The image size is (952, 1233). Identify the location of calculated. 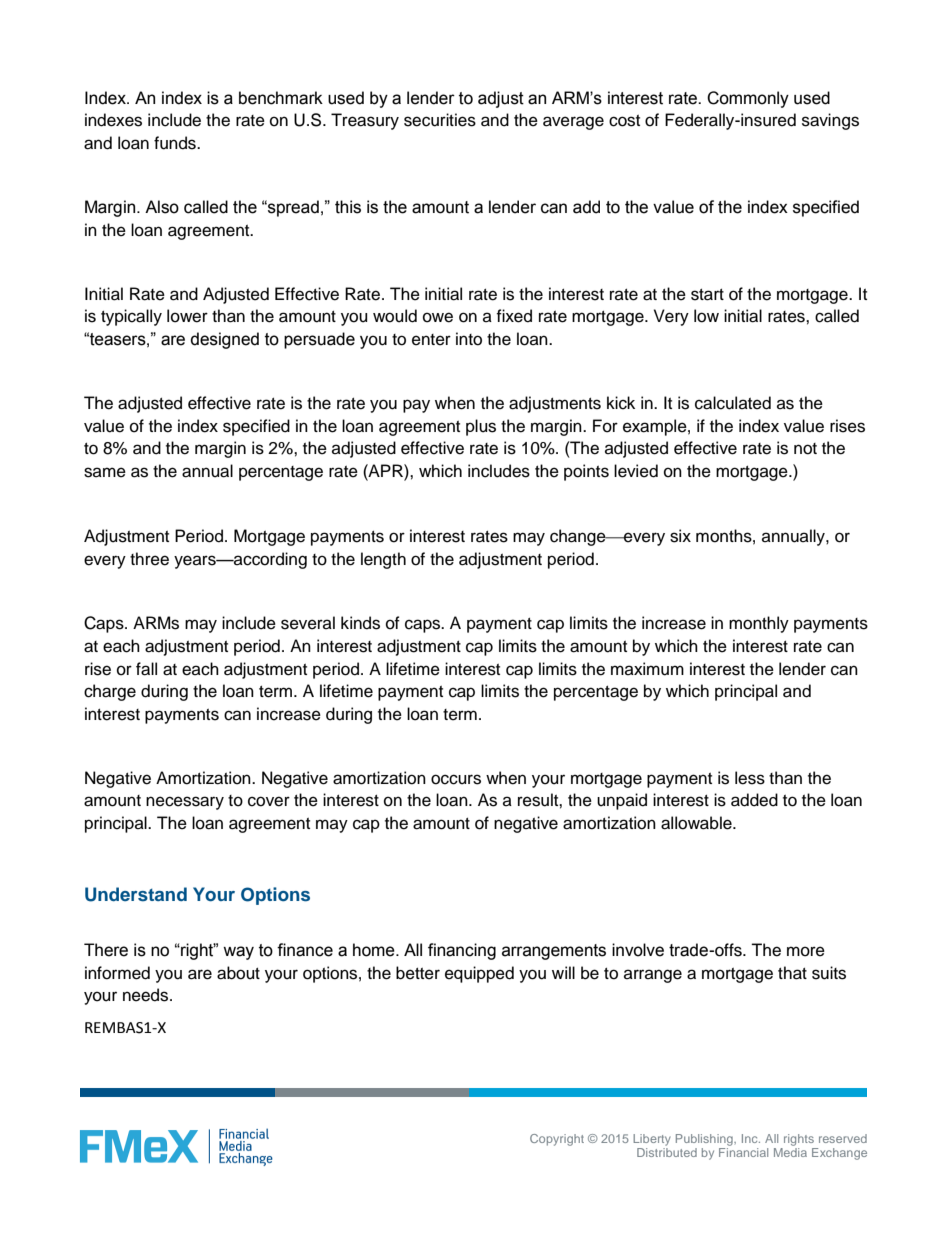
(733, 403).
